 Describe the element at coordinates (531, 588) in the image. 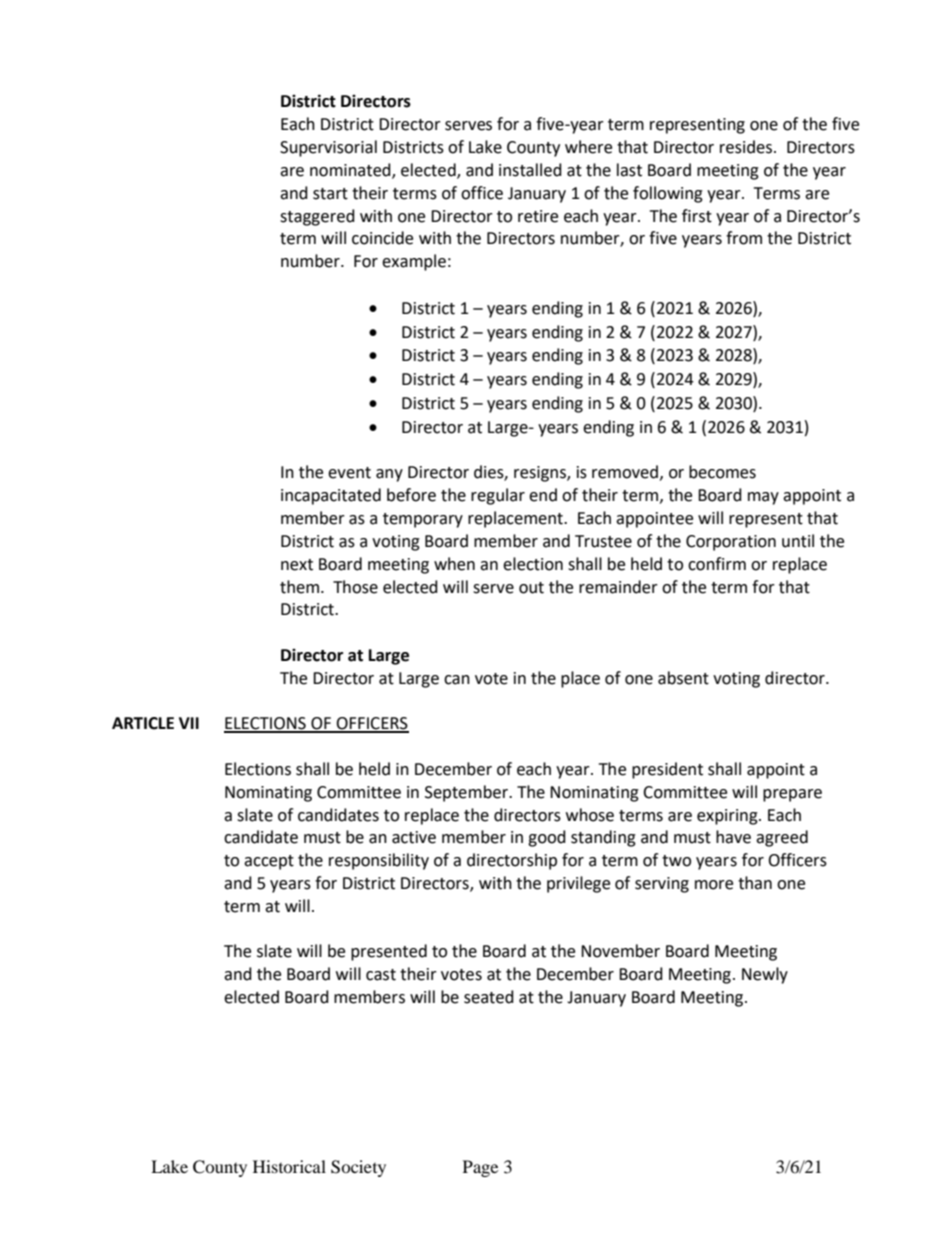

I see `out` at that location.
